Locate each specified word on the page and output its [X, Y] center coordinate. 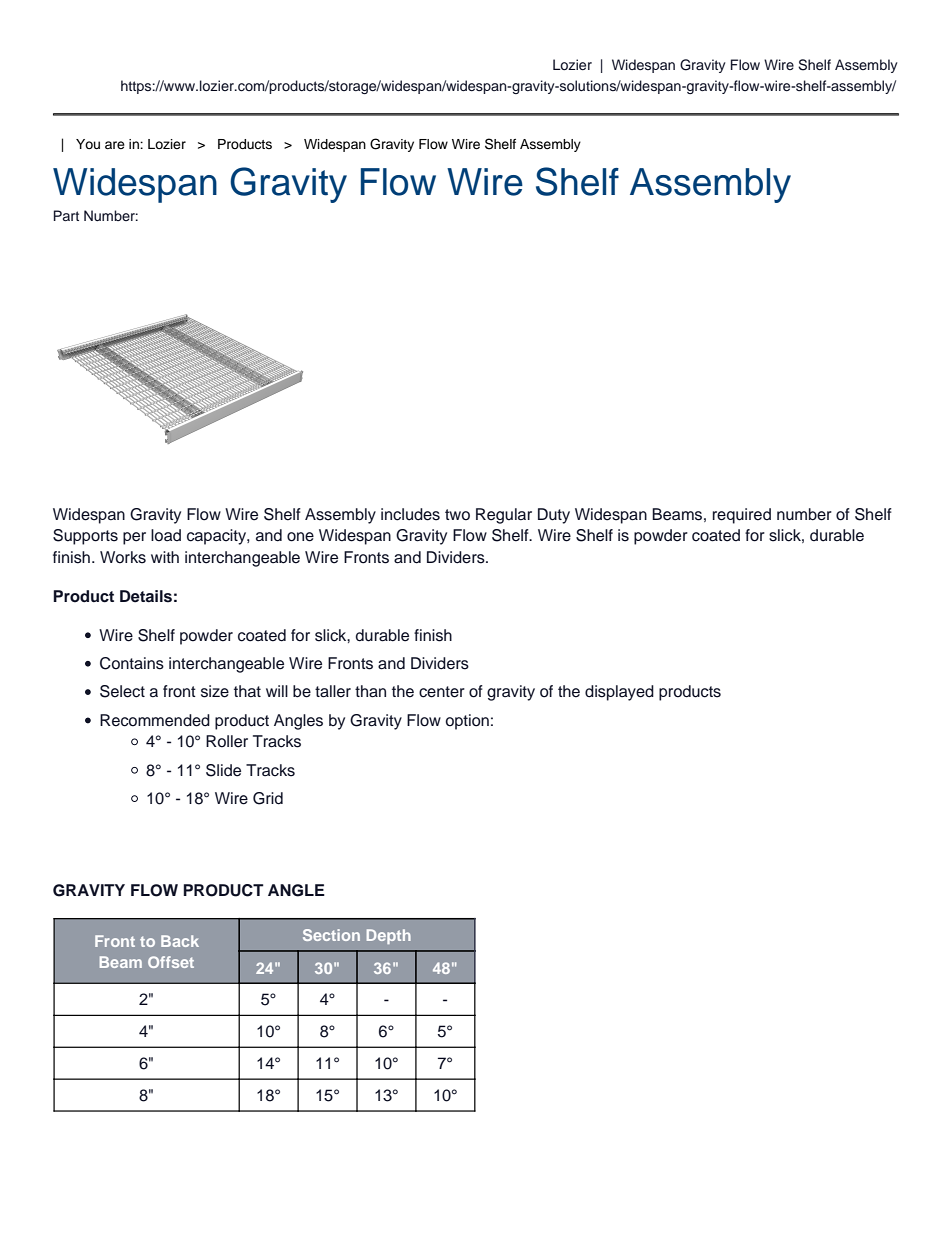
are [115, 145]
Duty [554, 516]
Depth [389, 936]
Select [122, 691]
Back [180, 941]
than [370, 691]
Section [331, 935]
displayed [619, 693]
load [166, 535]
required [742, 516]
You [88, 144]
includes [410, 514]
